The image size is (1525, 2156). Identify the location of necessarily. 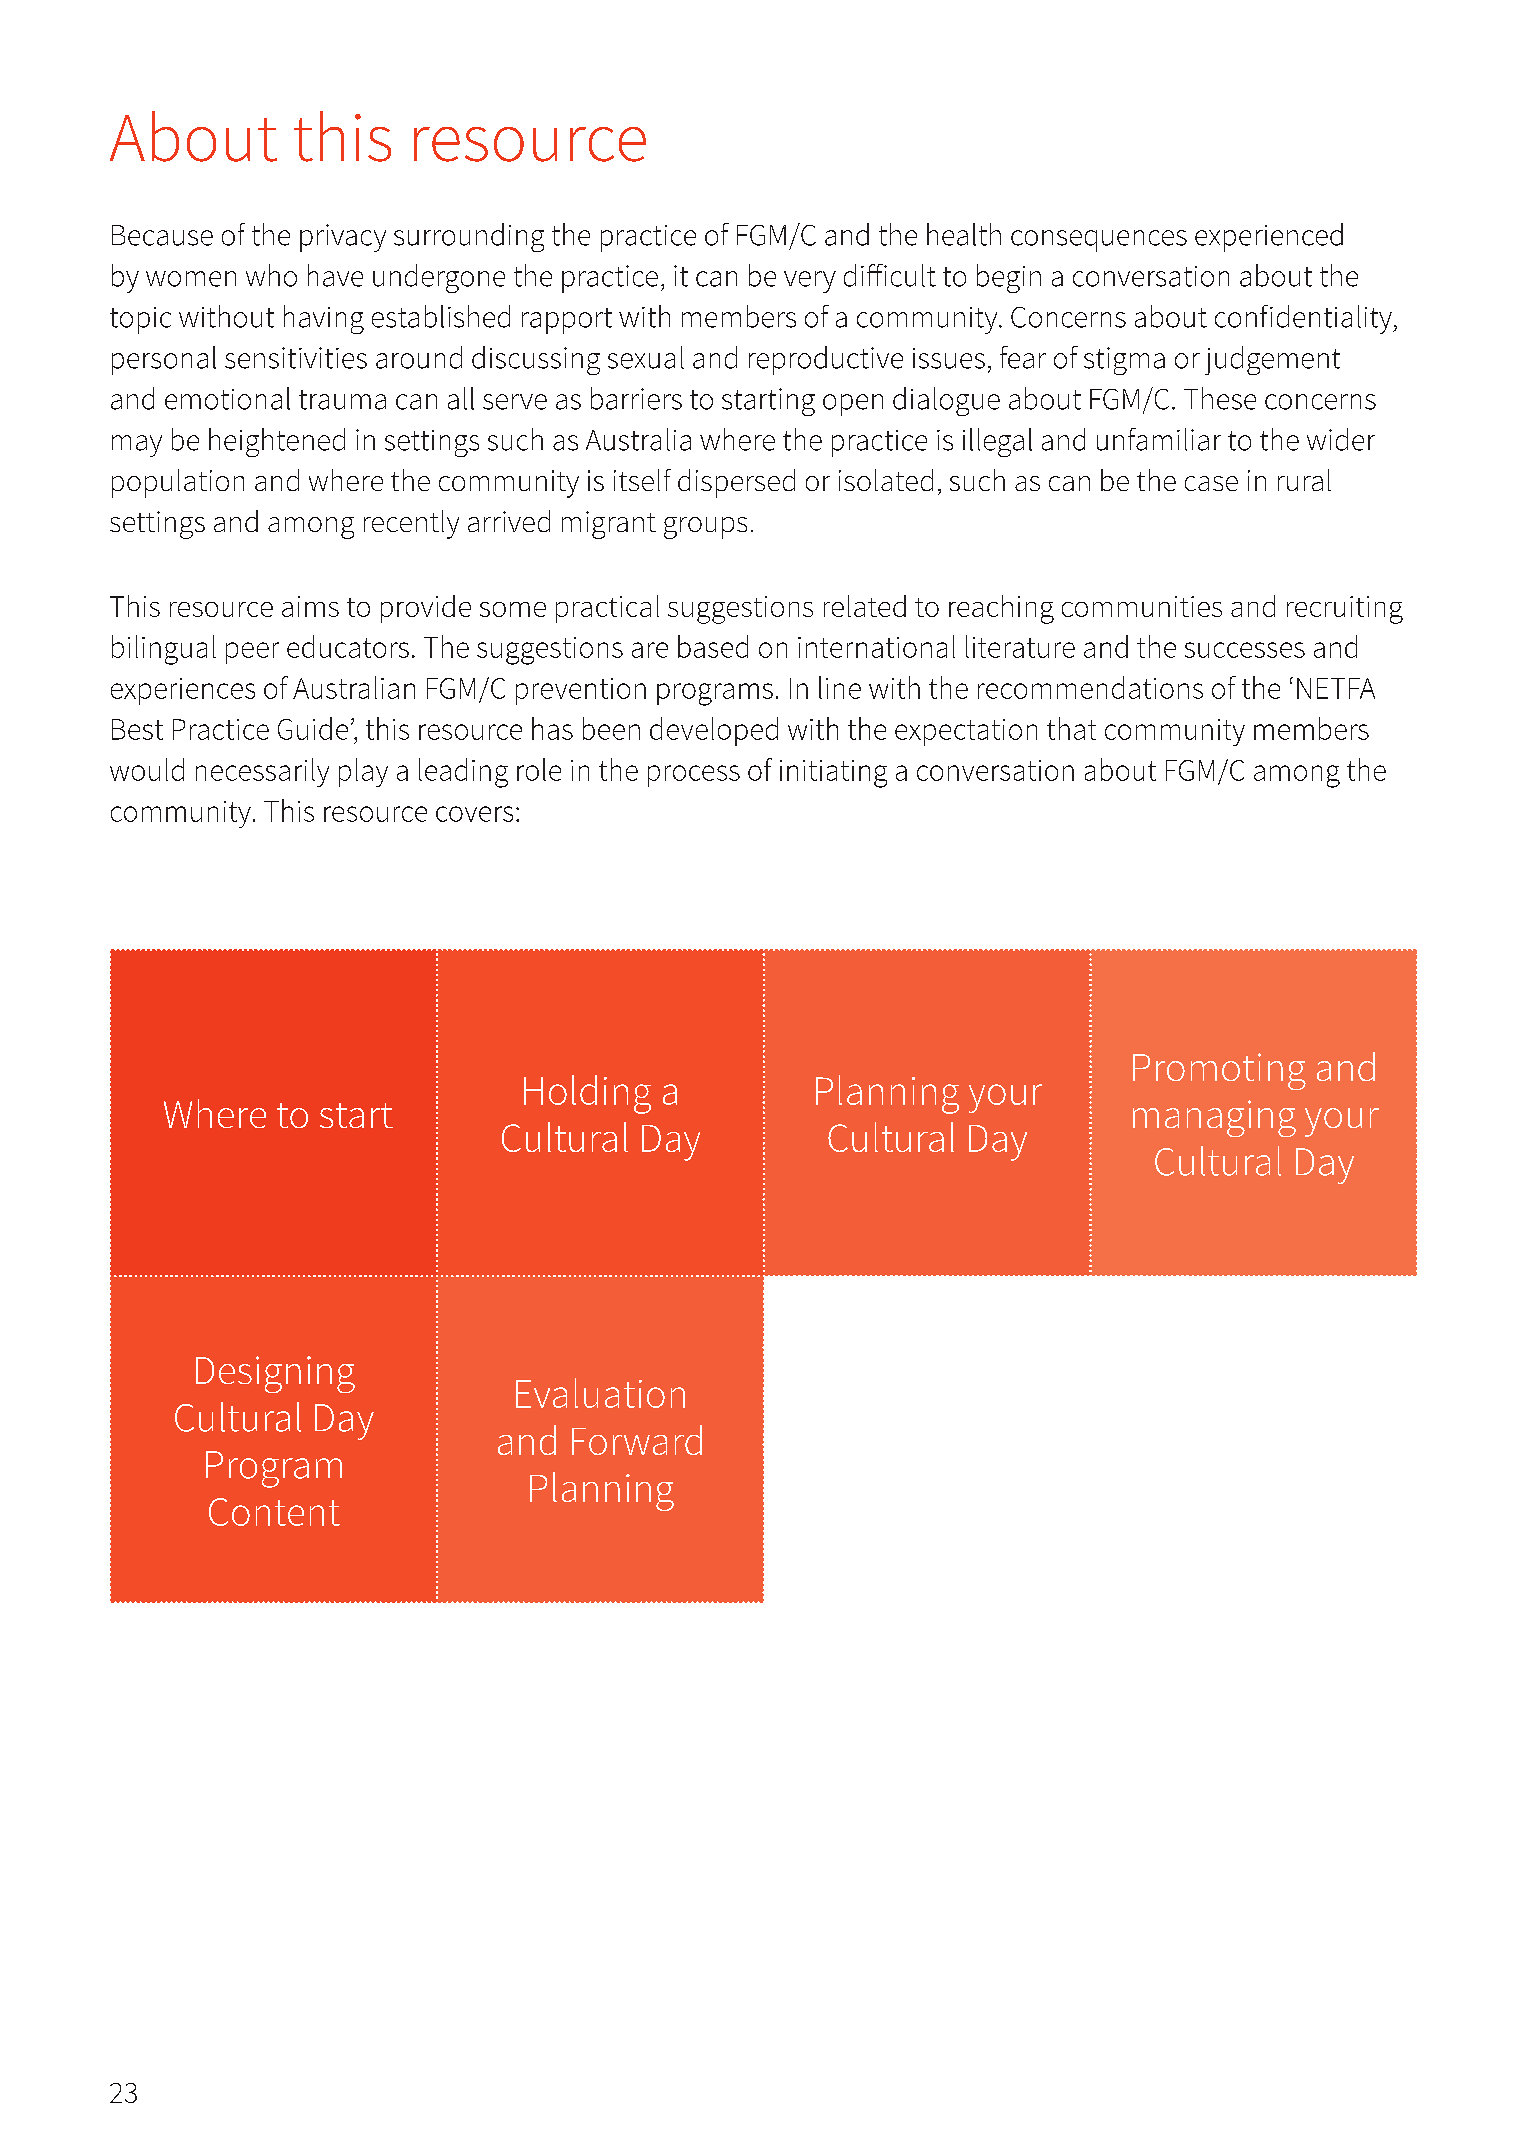
(262, 772).
